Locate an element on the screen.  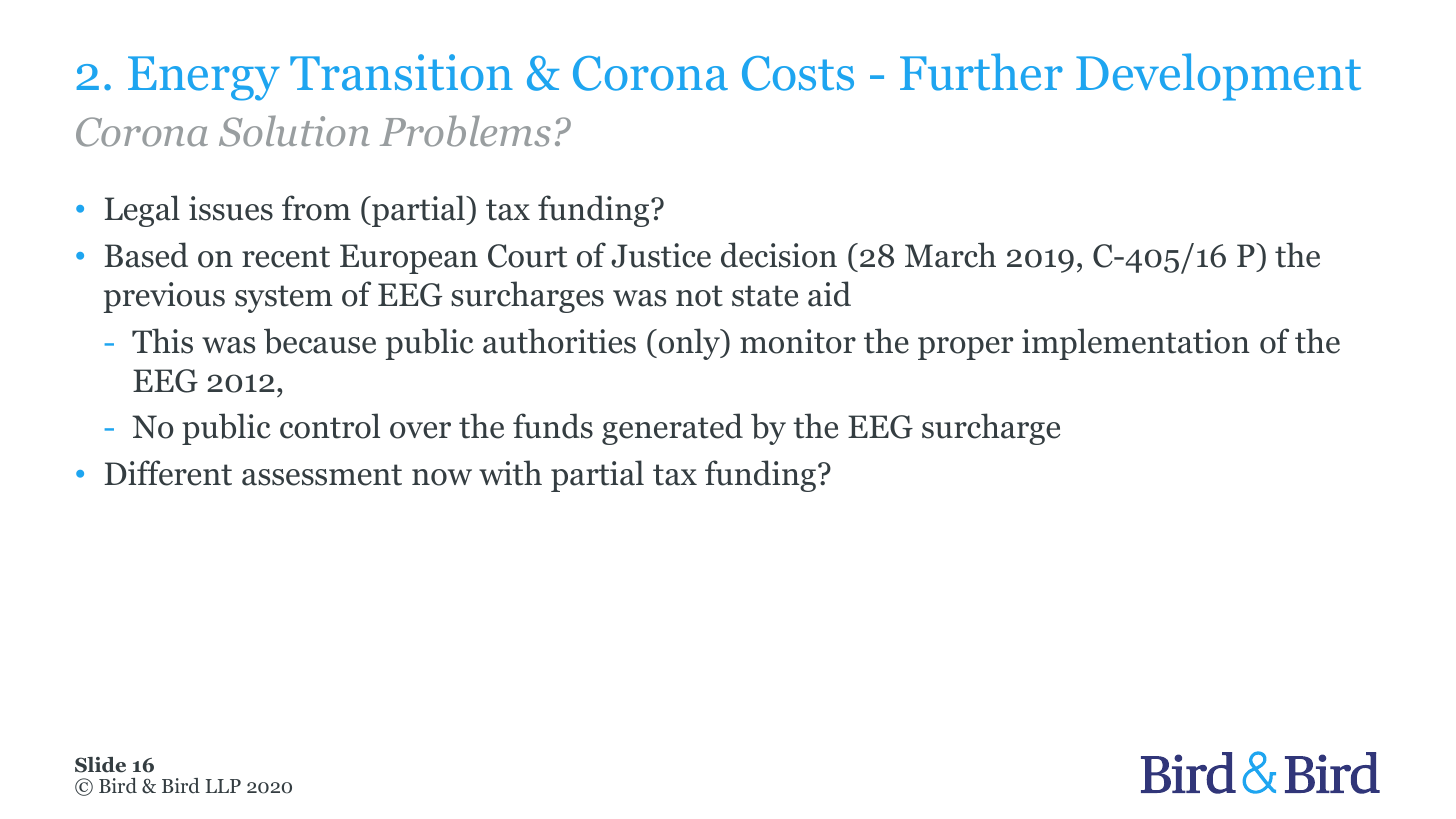
generated is located at coordinates (672, 429).
